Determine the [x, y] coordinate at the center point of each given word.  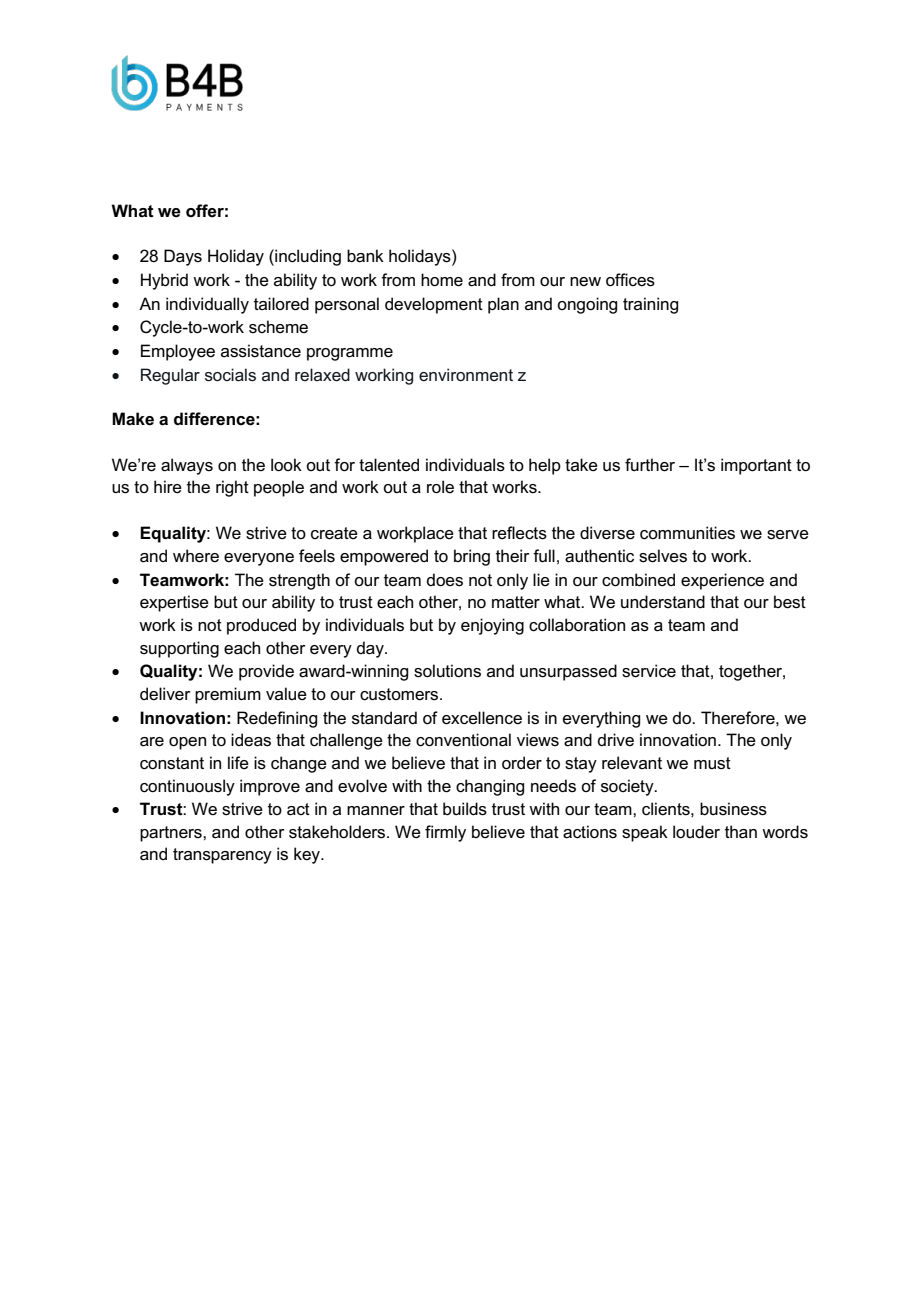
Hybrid [164, 281]
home [442, 280]
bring [472, 557]
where [196, 556]
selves [663, 556]
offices [630, 280]
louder [696, 832]
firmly [445, 833]
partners [172, 834]
